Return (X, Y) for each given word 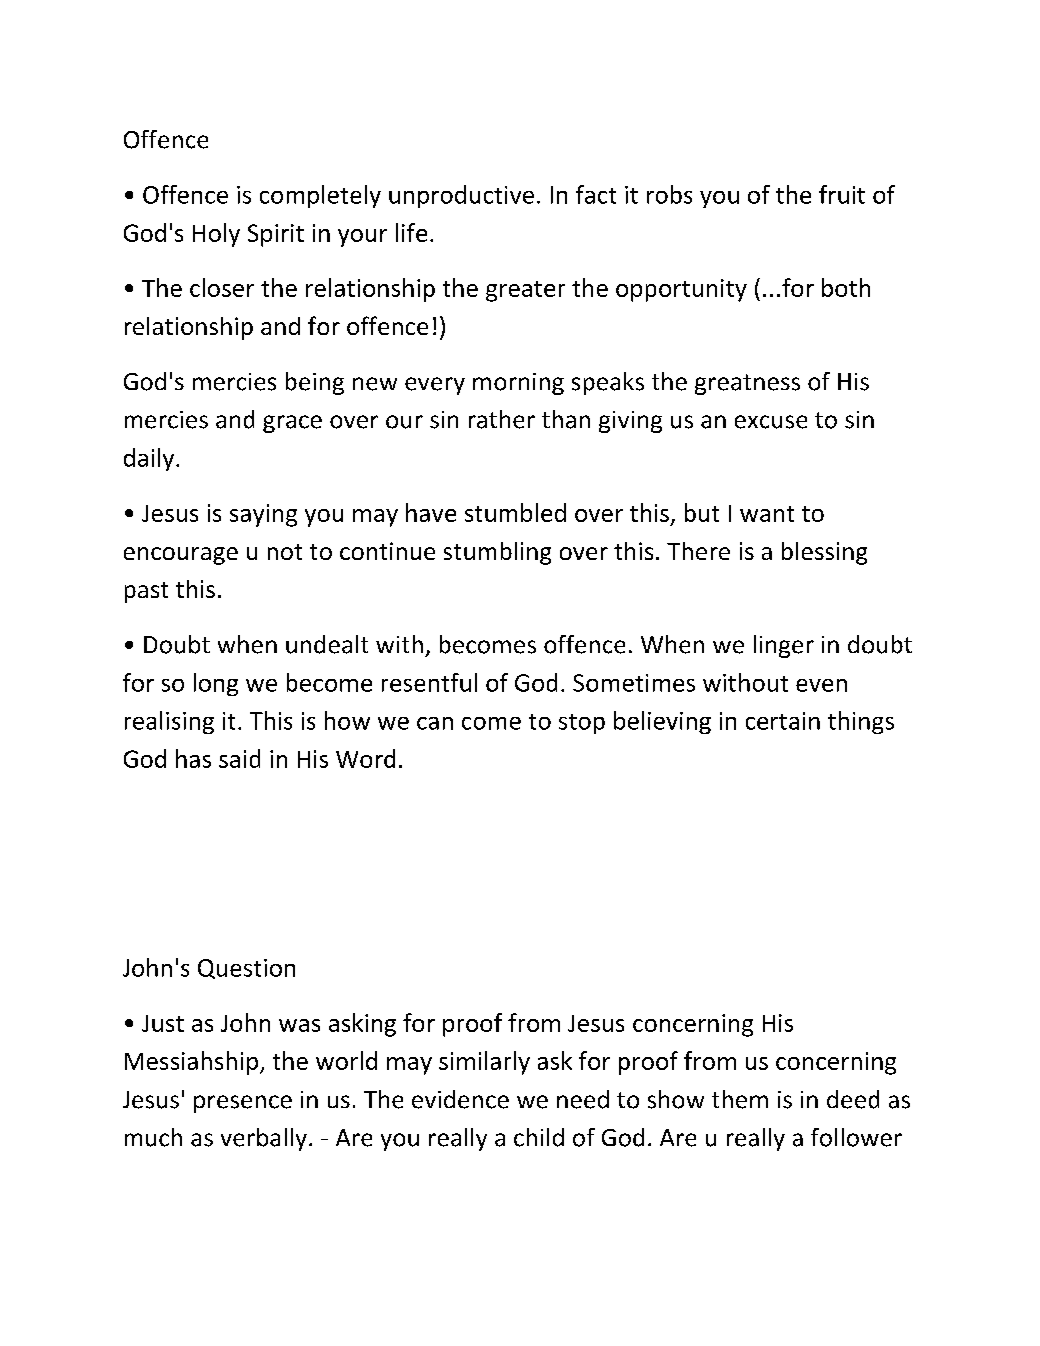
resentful (429, 682)
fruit (842, 194)
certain (783, 721)
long (216, 684)
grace (292, 424)
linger (784, 646)
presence (243, 1104)
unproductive (461, 196)
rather (502, 419)
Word (365, 758)
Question (246, 969)
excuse (771, 422)
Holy (216, 235)
